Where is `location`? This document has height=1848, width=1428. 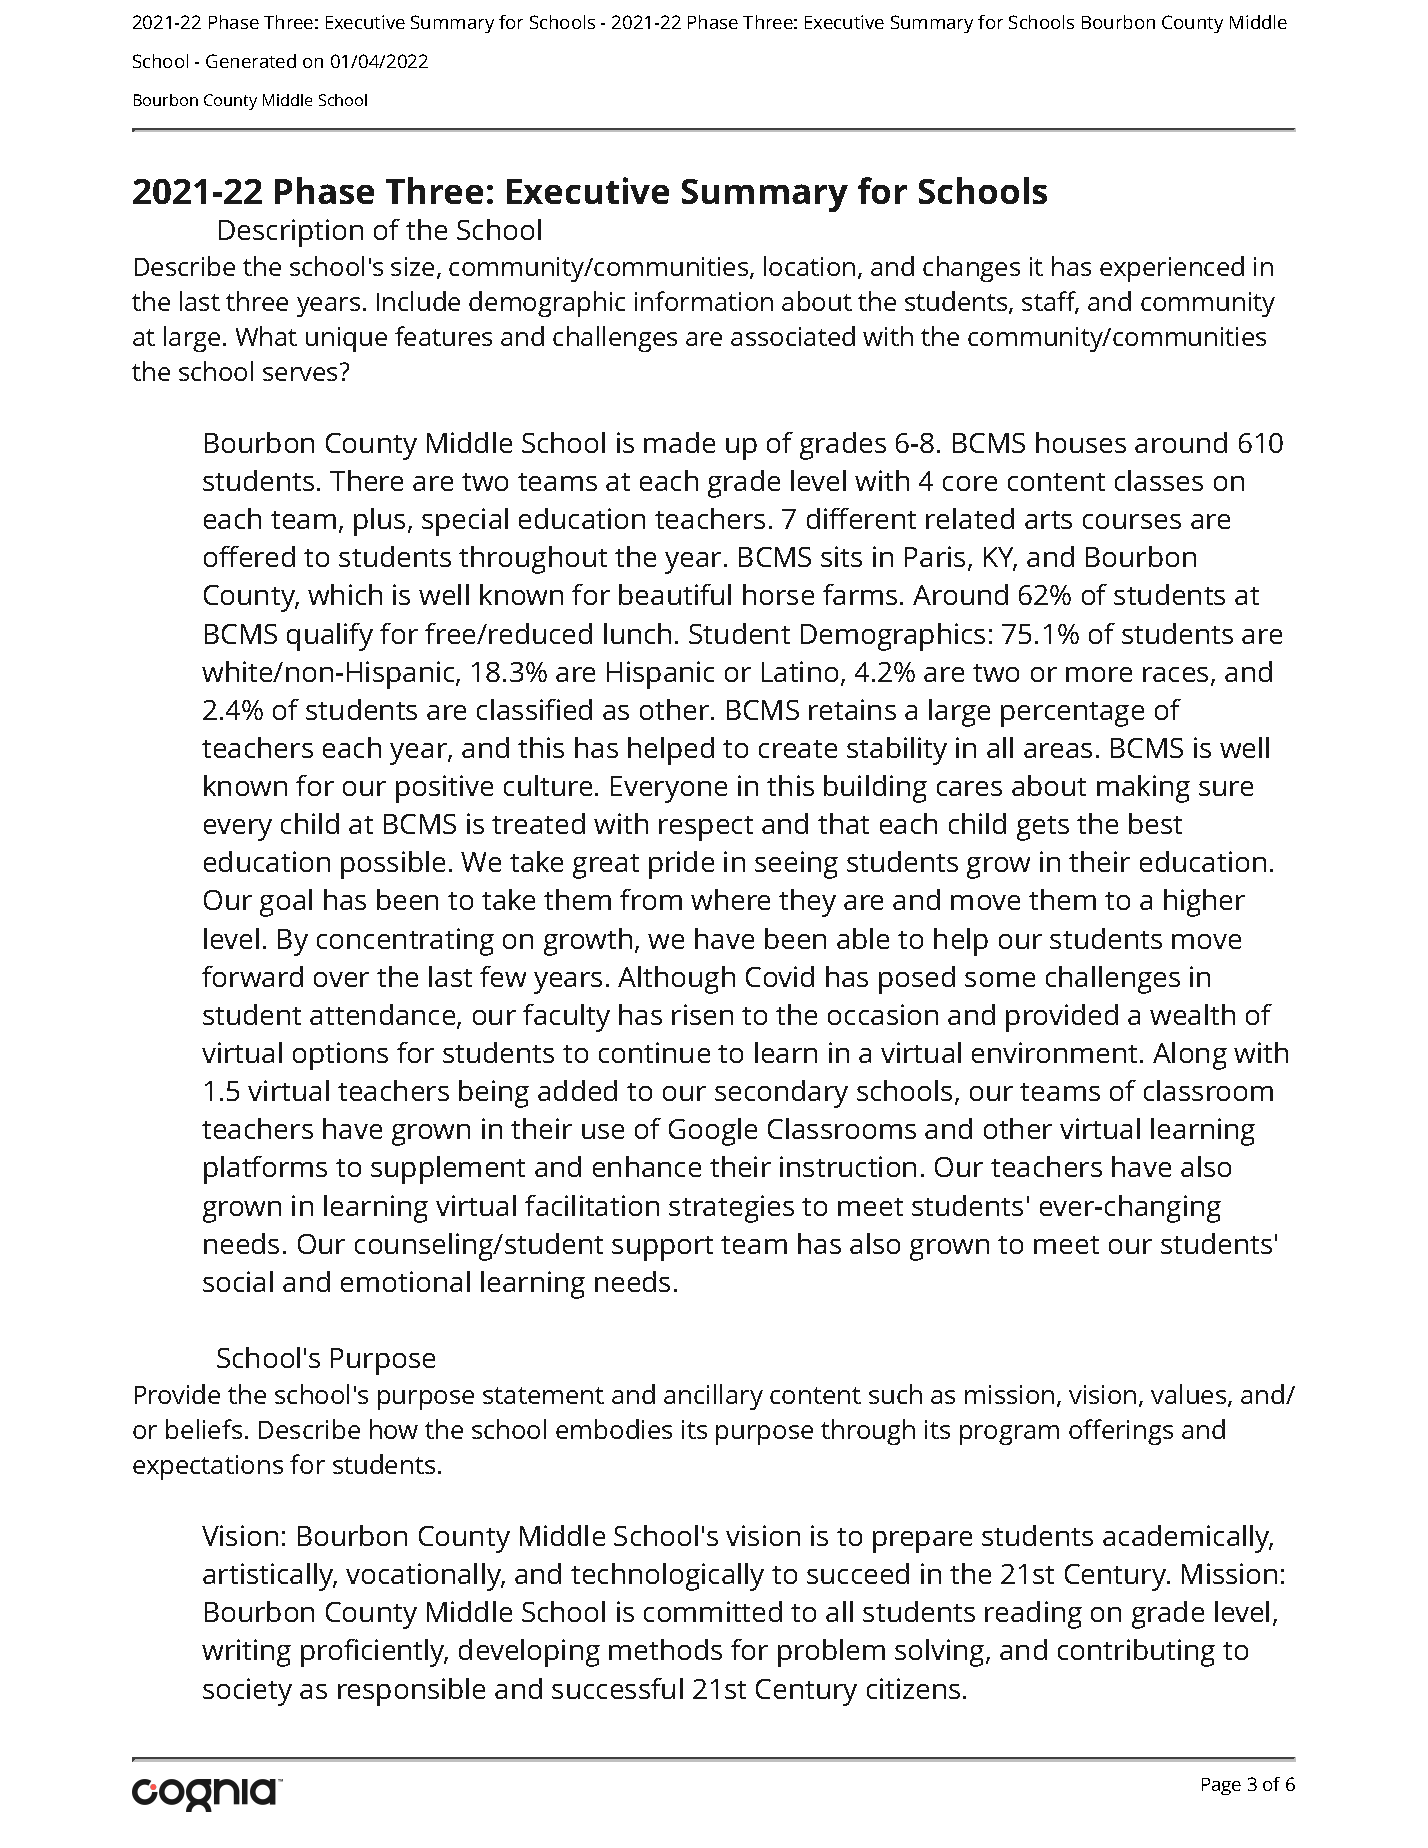 location is located at coordinates (809, 266).
